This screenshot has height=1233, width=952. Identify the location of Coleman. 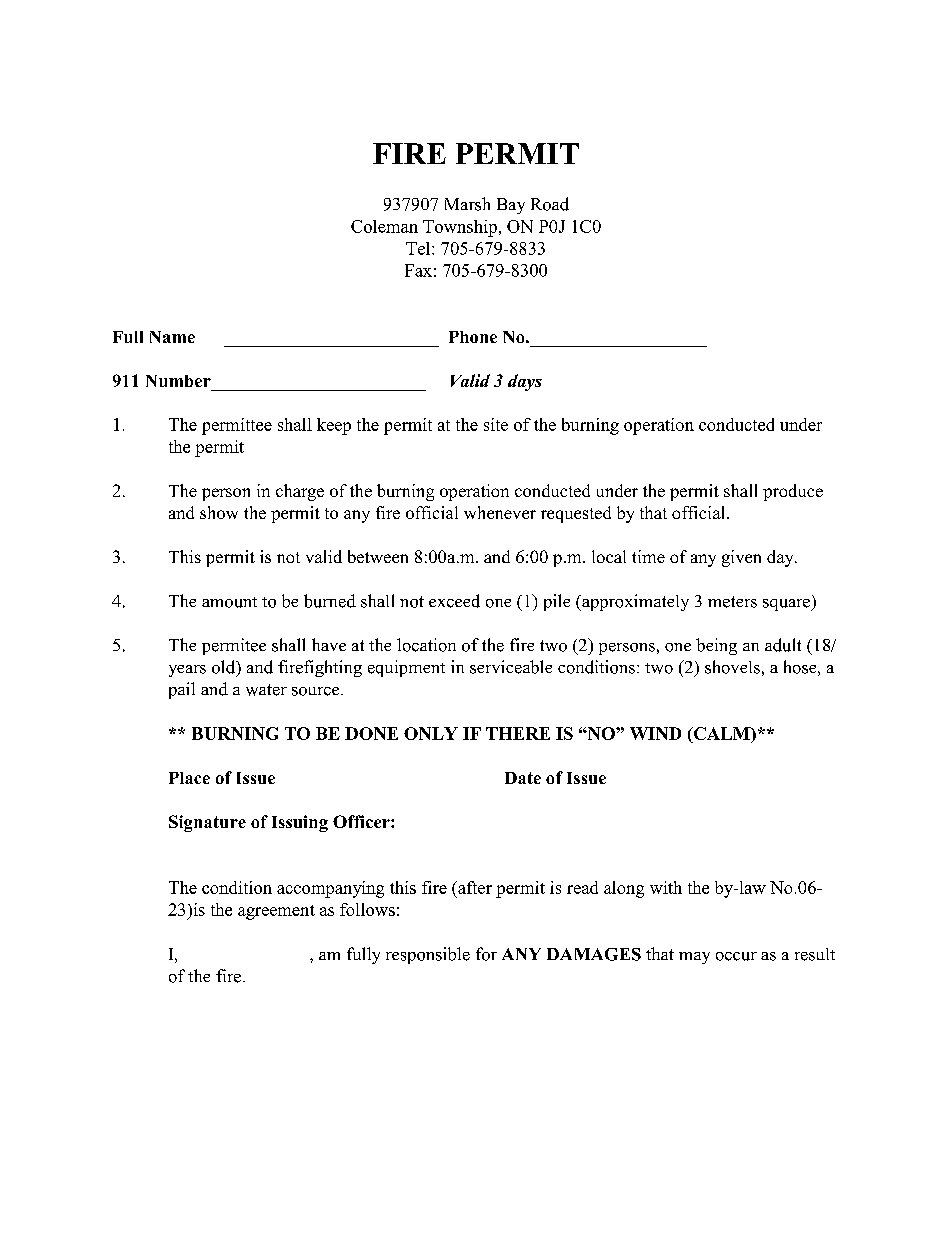
(384, 226).
